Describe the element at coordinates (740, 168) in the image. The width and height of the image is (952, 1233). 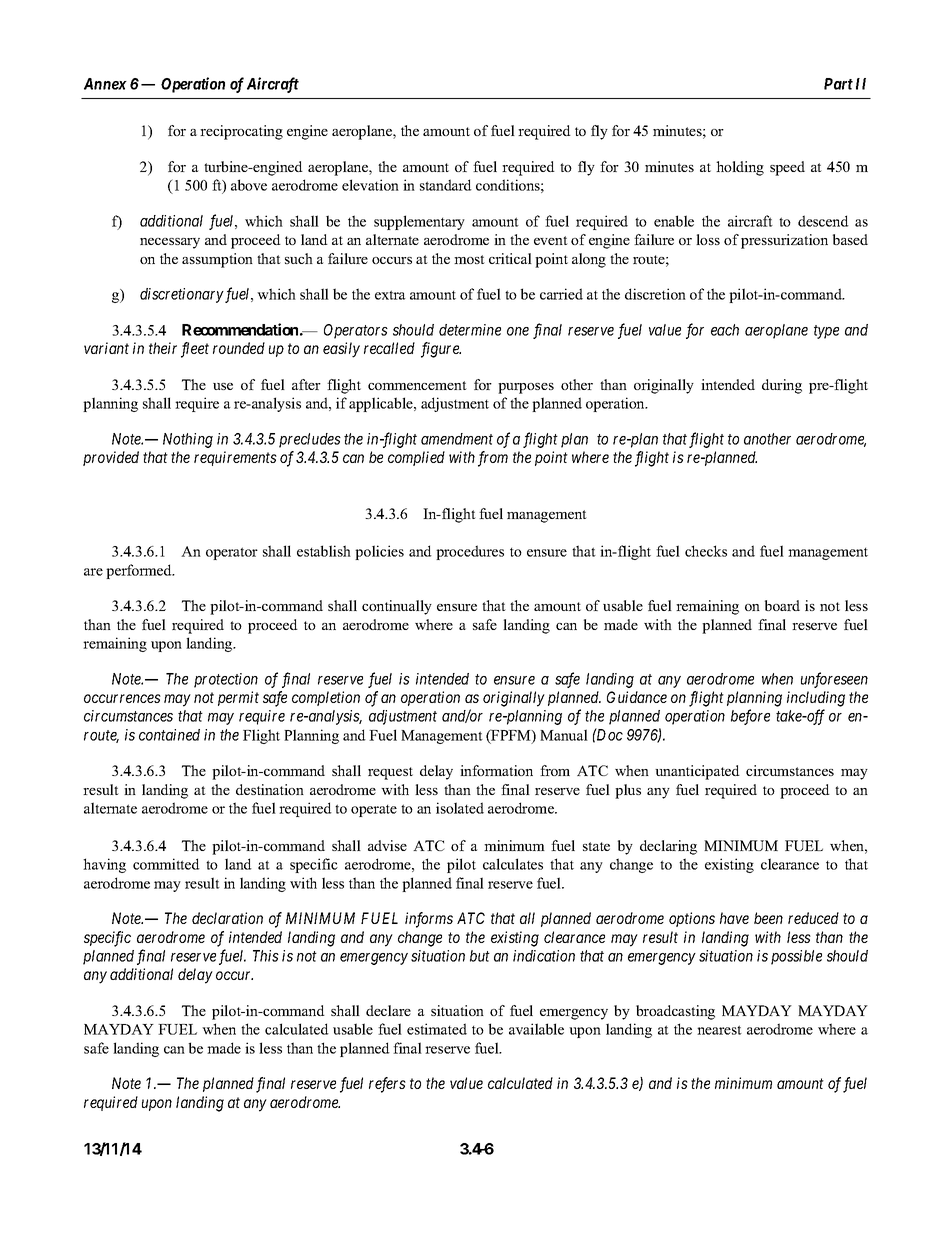
I see `holding` at that location.
